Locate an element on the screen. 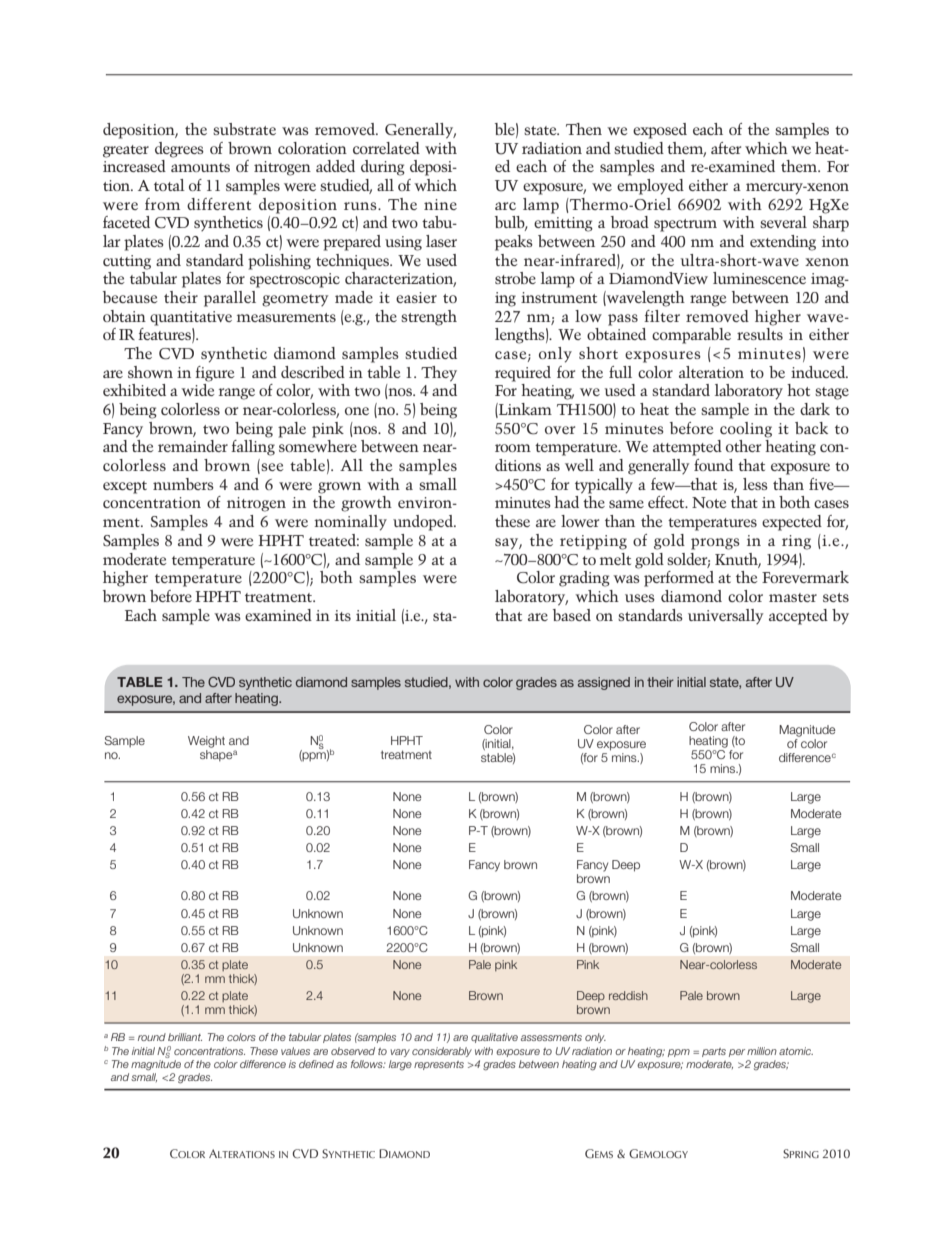  amounts is located at coordinates (200, 167).
